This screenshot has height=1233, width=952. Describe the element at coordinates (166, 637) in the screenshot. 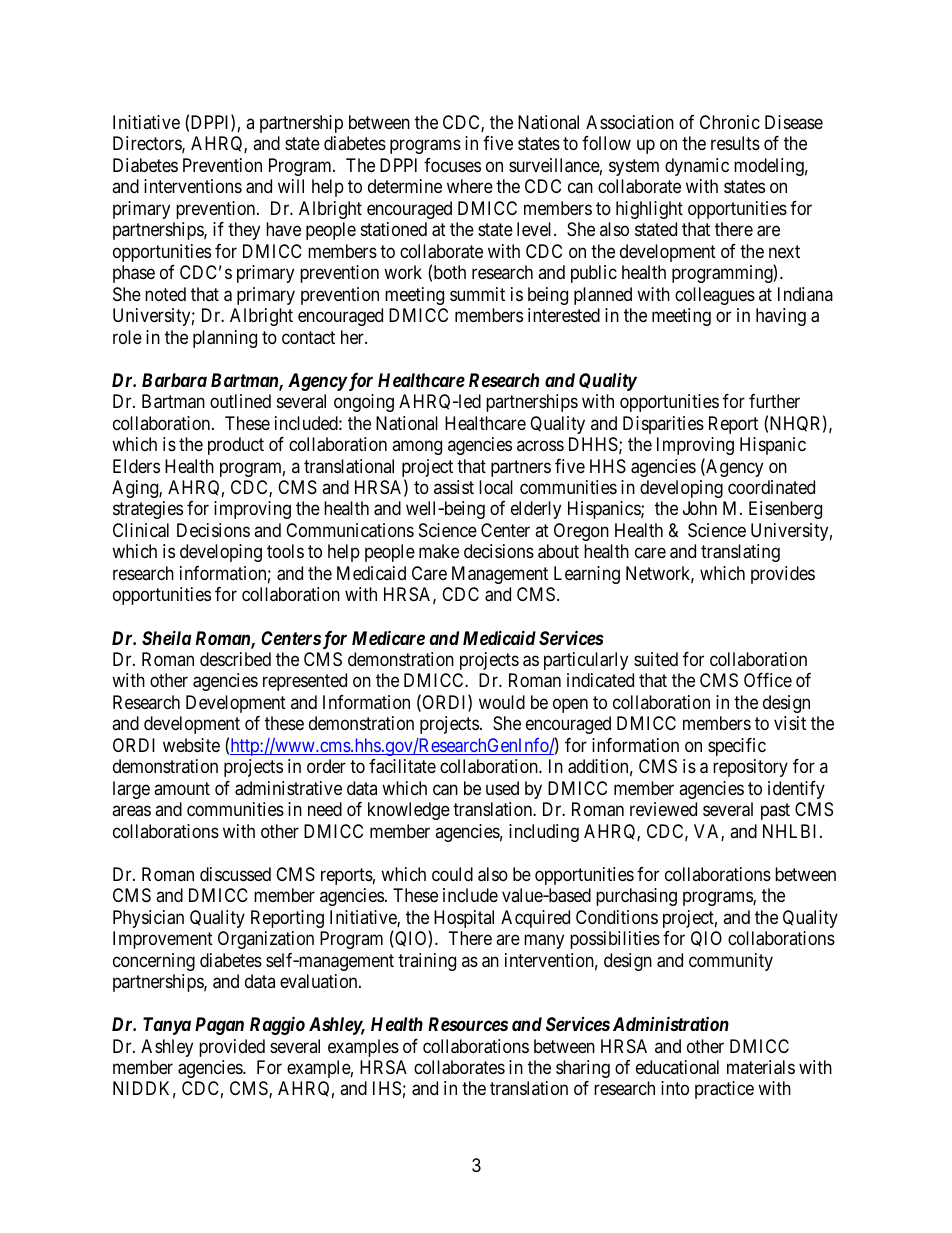

I see `Sheila` at that location.
